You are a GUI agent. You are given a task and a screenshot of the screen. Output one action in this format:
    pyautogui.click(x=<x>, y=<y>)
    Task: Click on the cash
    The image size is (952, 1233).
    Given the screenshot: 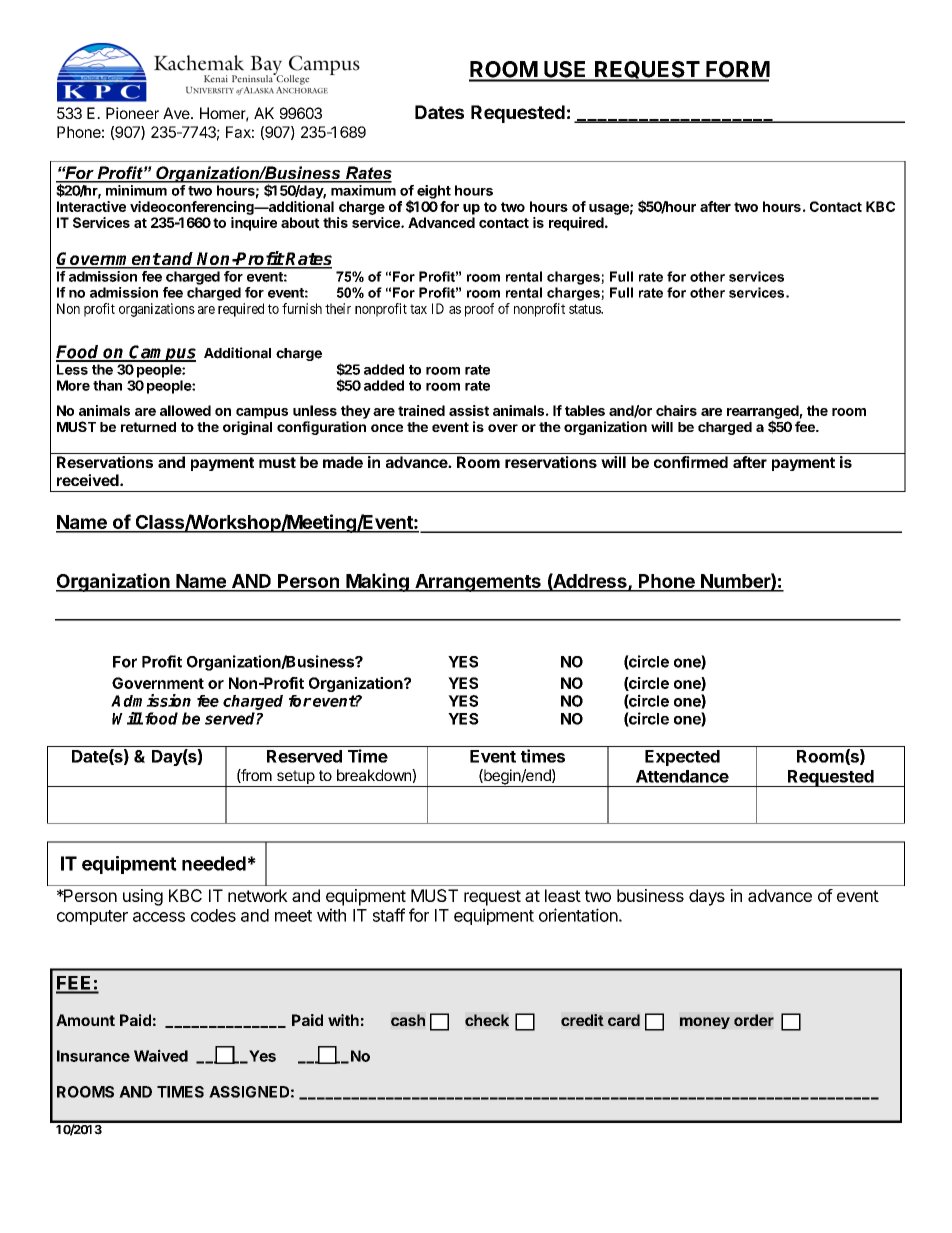 What is the action you would take?
    pyautogui.click(x=408, y=1020)
